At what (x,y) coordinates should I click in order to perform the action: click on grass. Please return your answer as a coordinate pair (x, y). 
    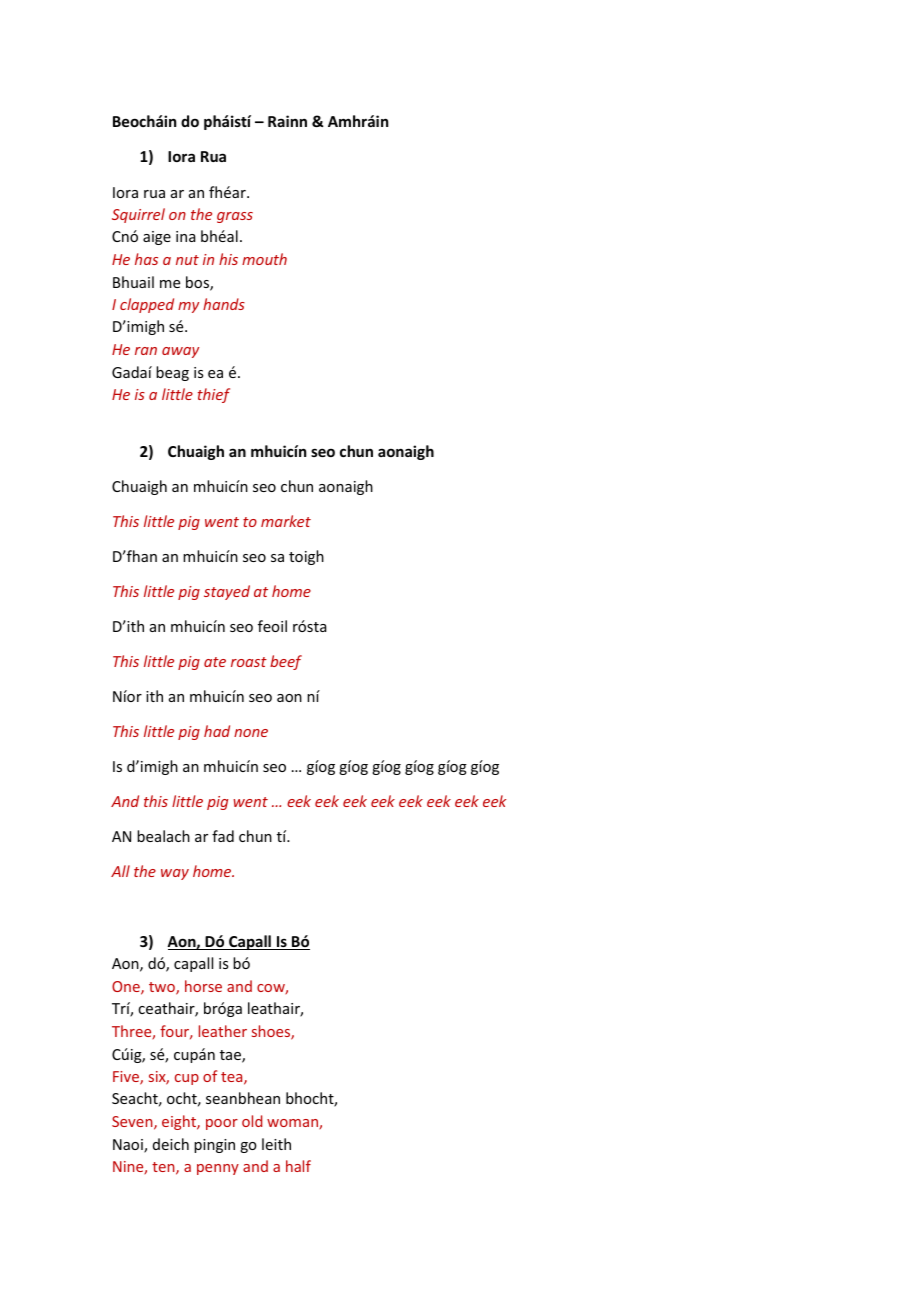
    Looking at the image, I should click on (235, 217).
